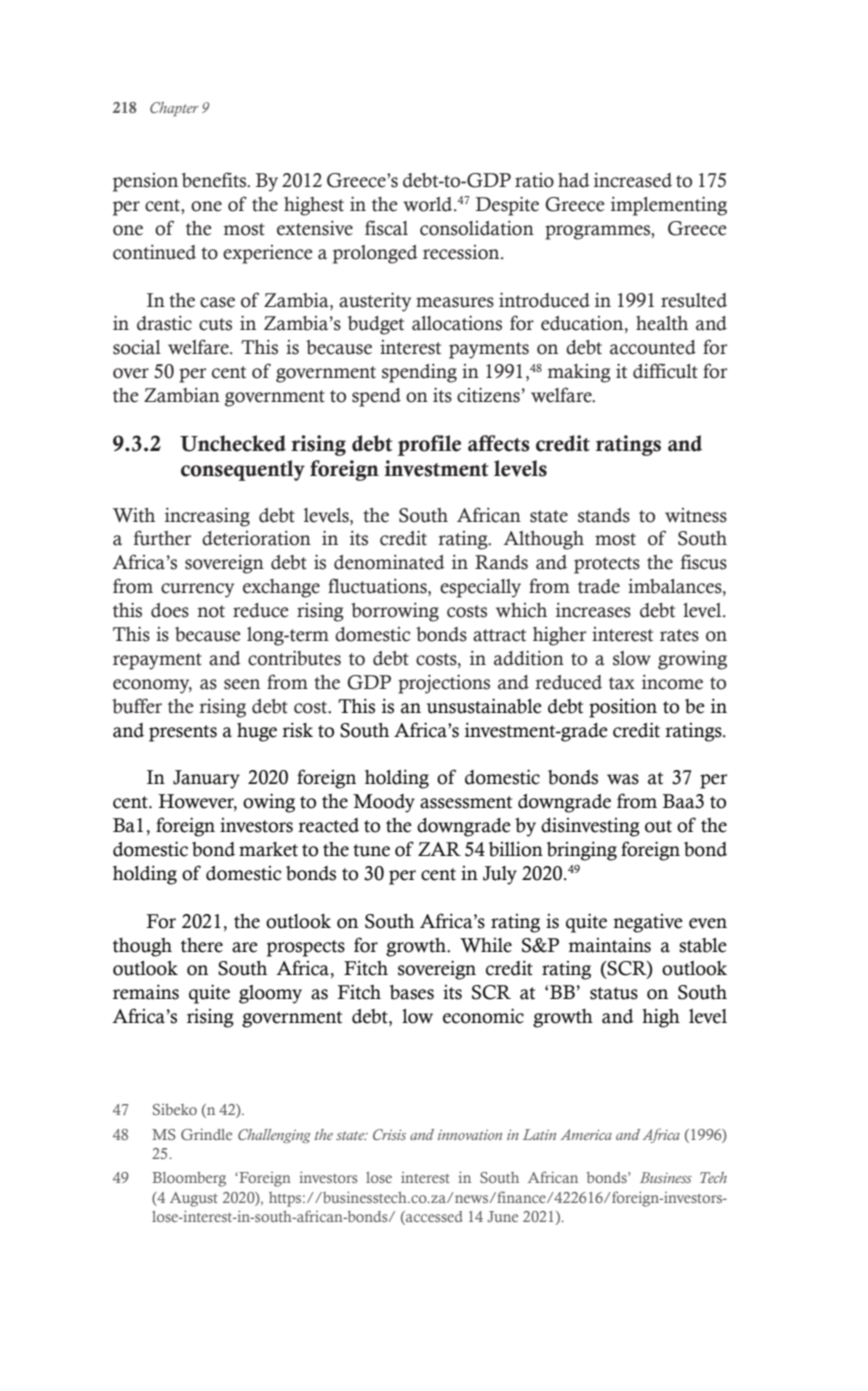  Describe the element at coordinates (215, 180) in the document. I see `benefits` at that location.
